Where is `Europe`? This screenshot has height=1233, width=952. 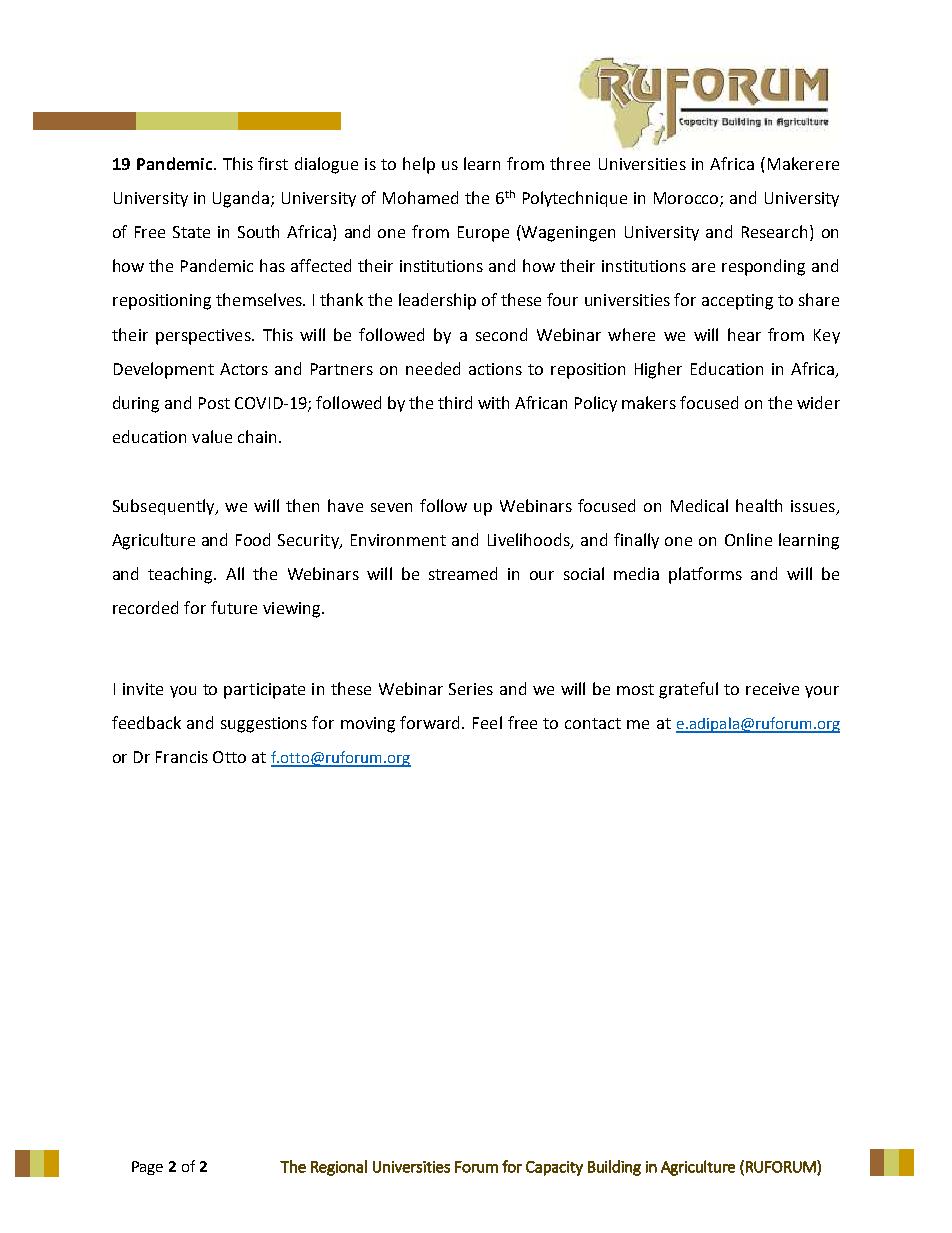 Europe is located at coordinates (483, 234).
